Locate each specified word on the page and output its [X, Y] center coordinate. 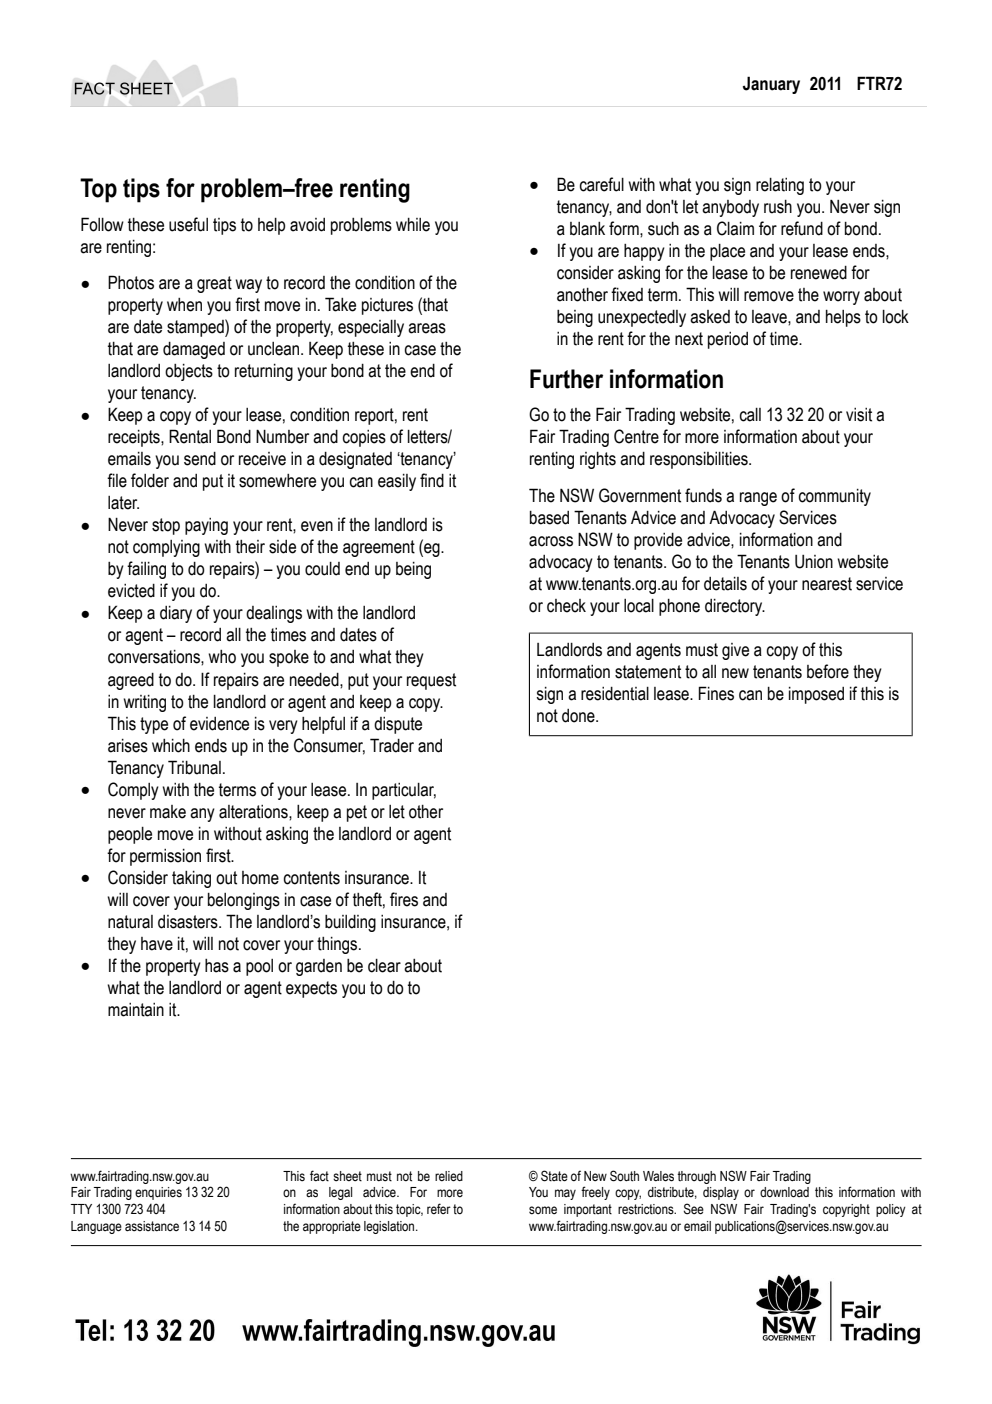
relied [449, 1176]
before [828, 671]
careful [601, 184]
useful [188, 224]
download [784, 1192]
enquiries [158, 1193]
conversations [155, 657]
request [431, 681]
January [771, 85]
